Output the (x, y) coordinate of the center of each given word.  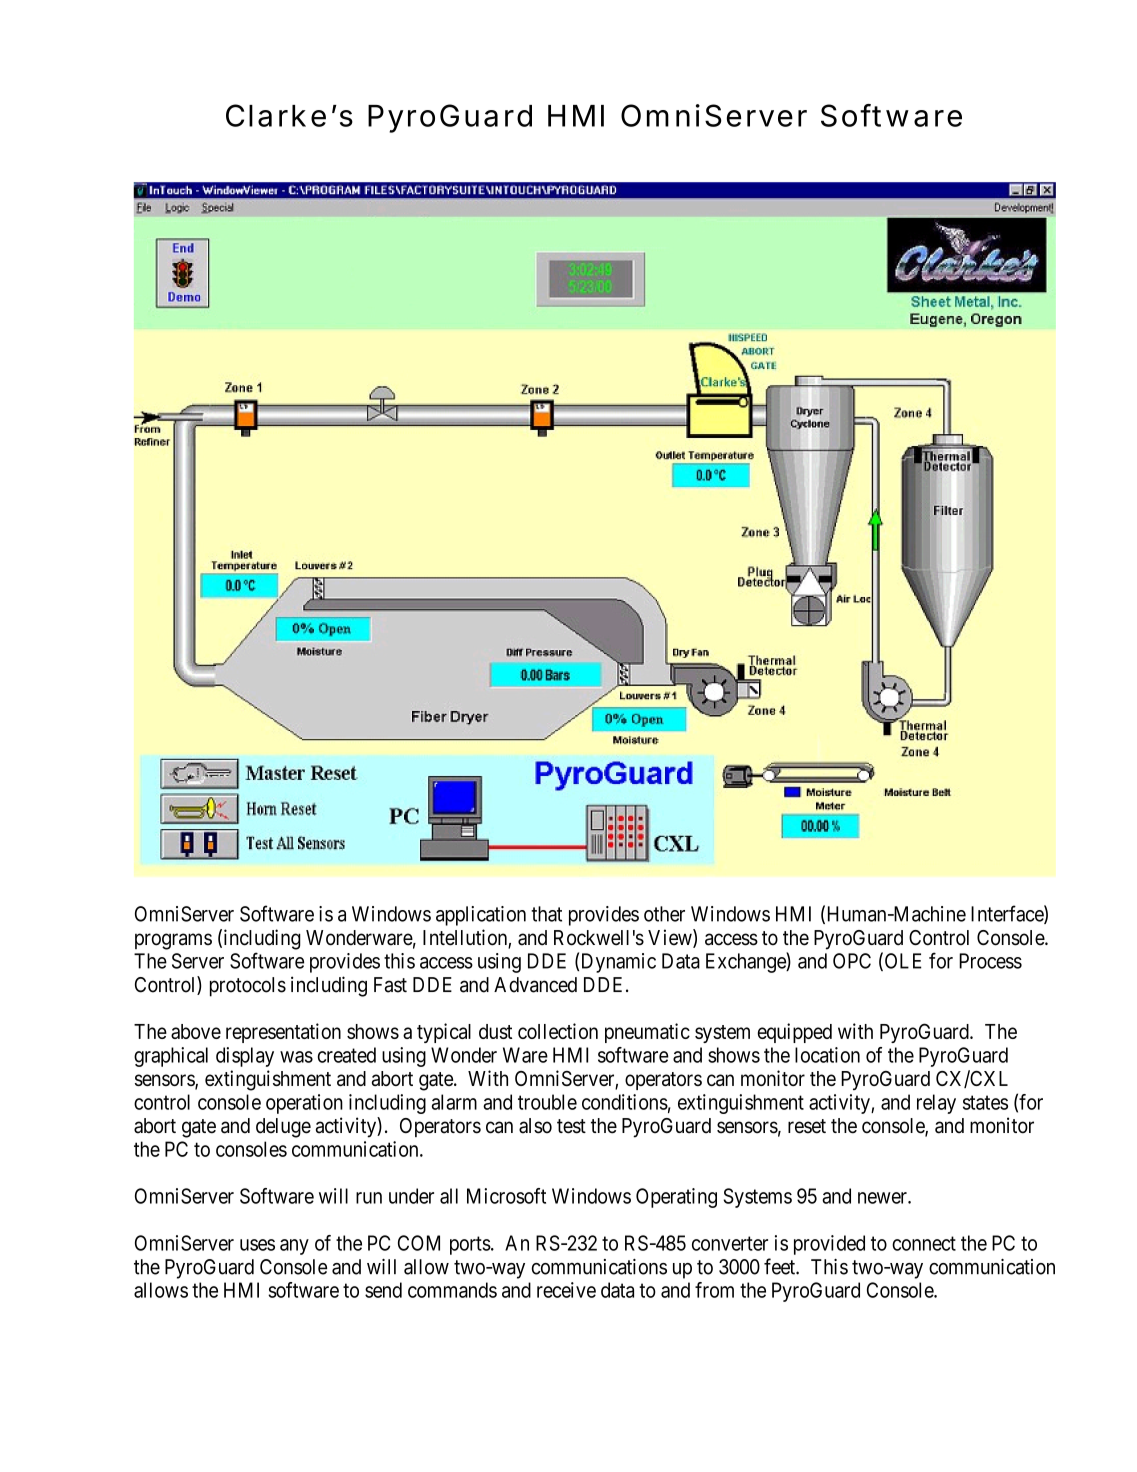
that (546, 914)
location (827, 1055)
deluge (283, 1128)
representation (283, 1033)
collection (558, 1031)
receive (566, 1290)
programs (173, 941)
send (383, 1290)
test (571, 1126)
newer (883, 1198)
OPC (852, 961)
